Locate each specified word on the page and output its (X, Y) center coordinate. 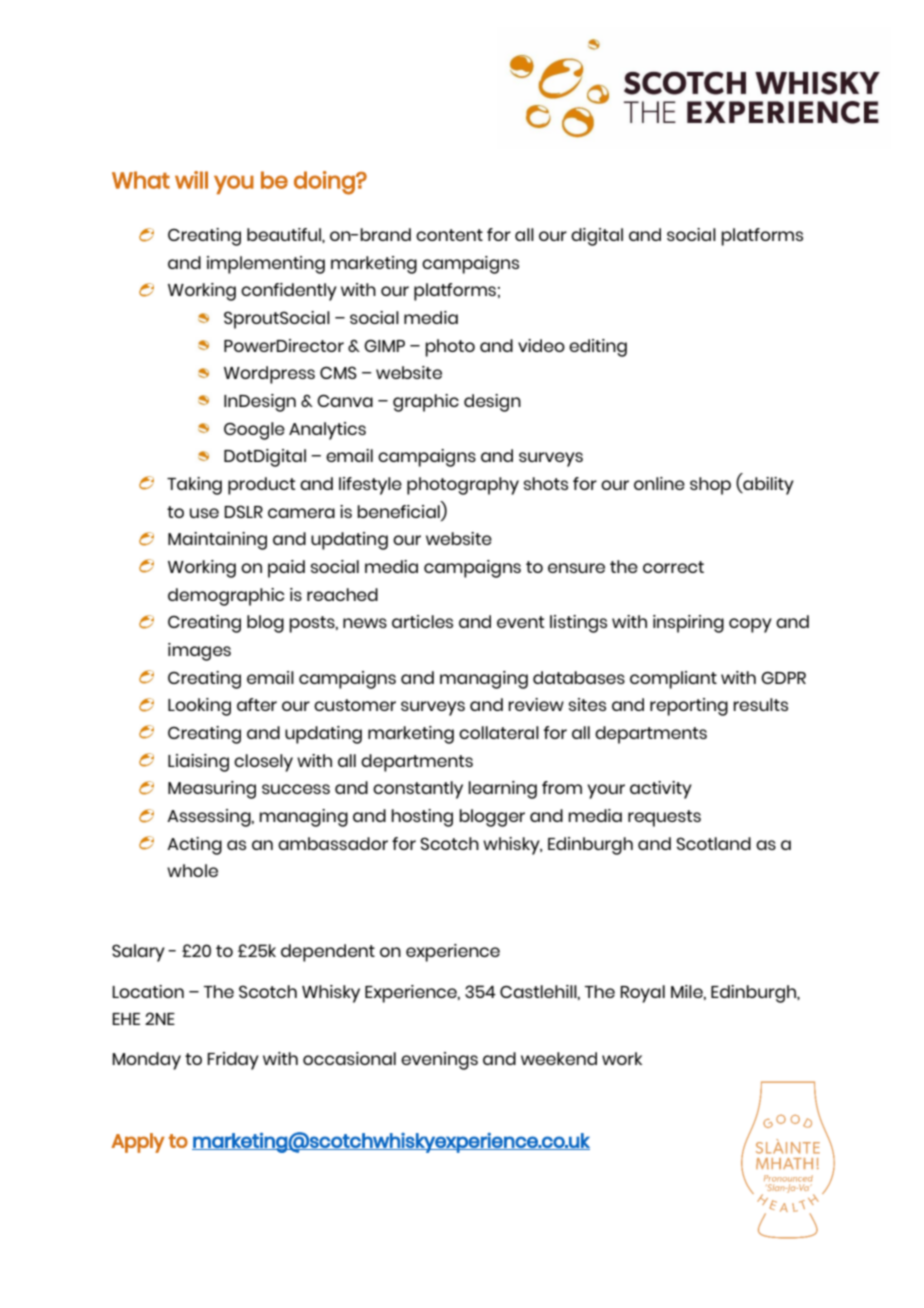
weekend (559, 1058)
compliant (673, 680)
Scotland (713, 843)
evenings (439, 1061)
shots (546, 483)
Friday (233, 1061)
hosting (422, 818)
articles (422, 621)
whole (192, 870)
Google (254, 431)
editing (598, 348)
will (191, 180)
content (449, 235)
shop (710, 486)
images (199, 652)
